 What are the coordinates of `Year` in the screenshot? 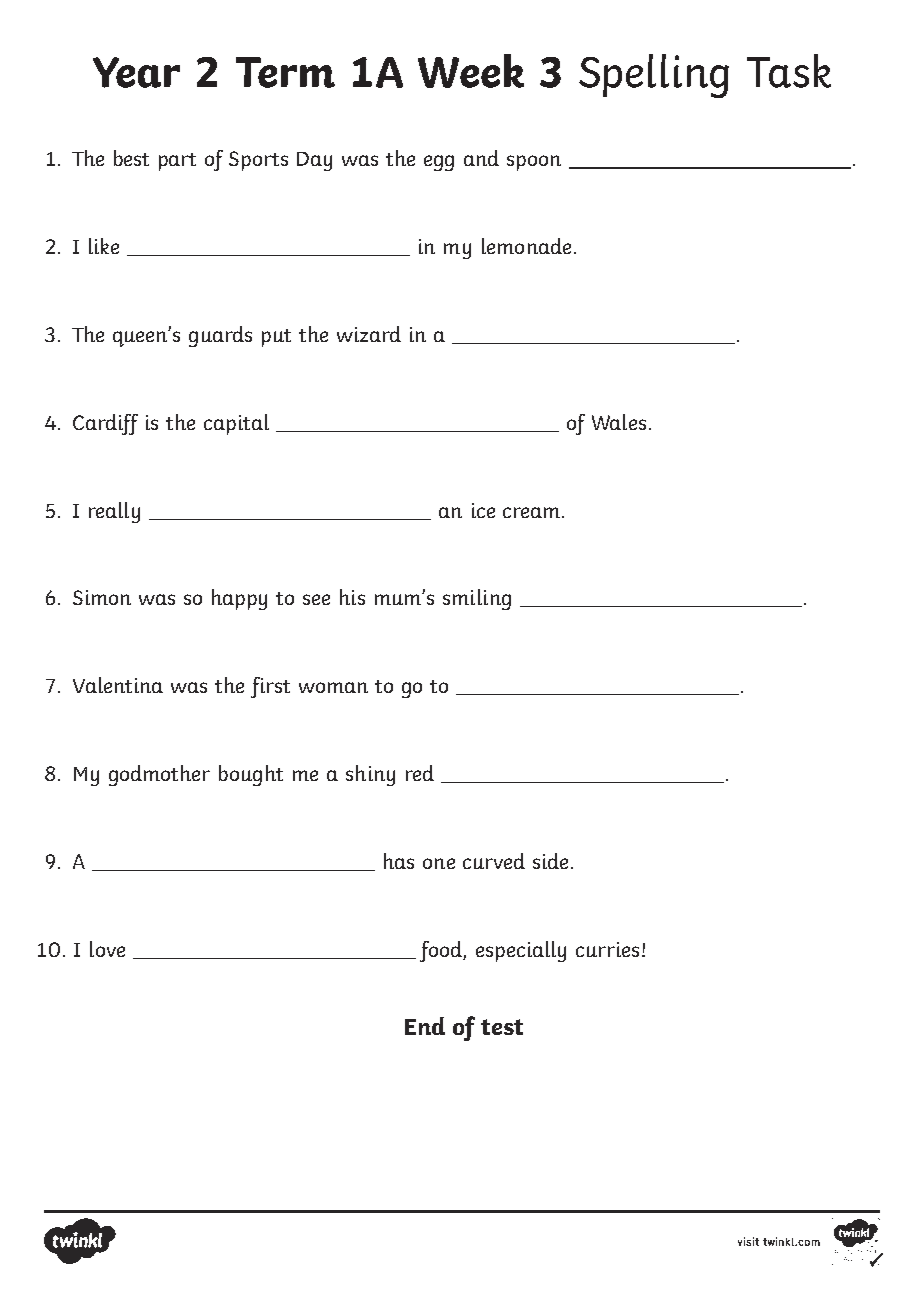 It's located at (136, 72).
